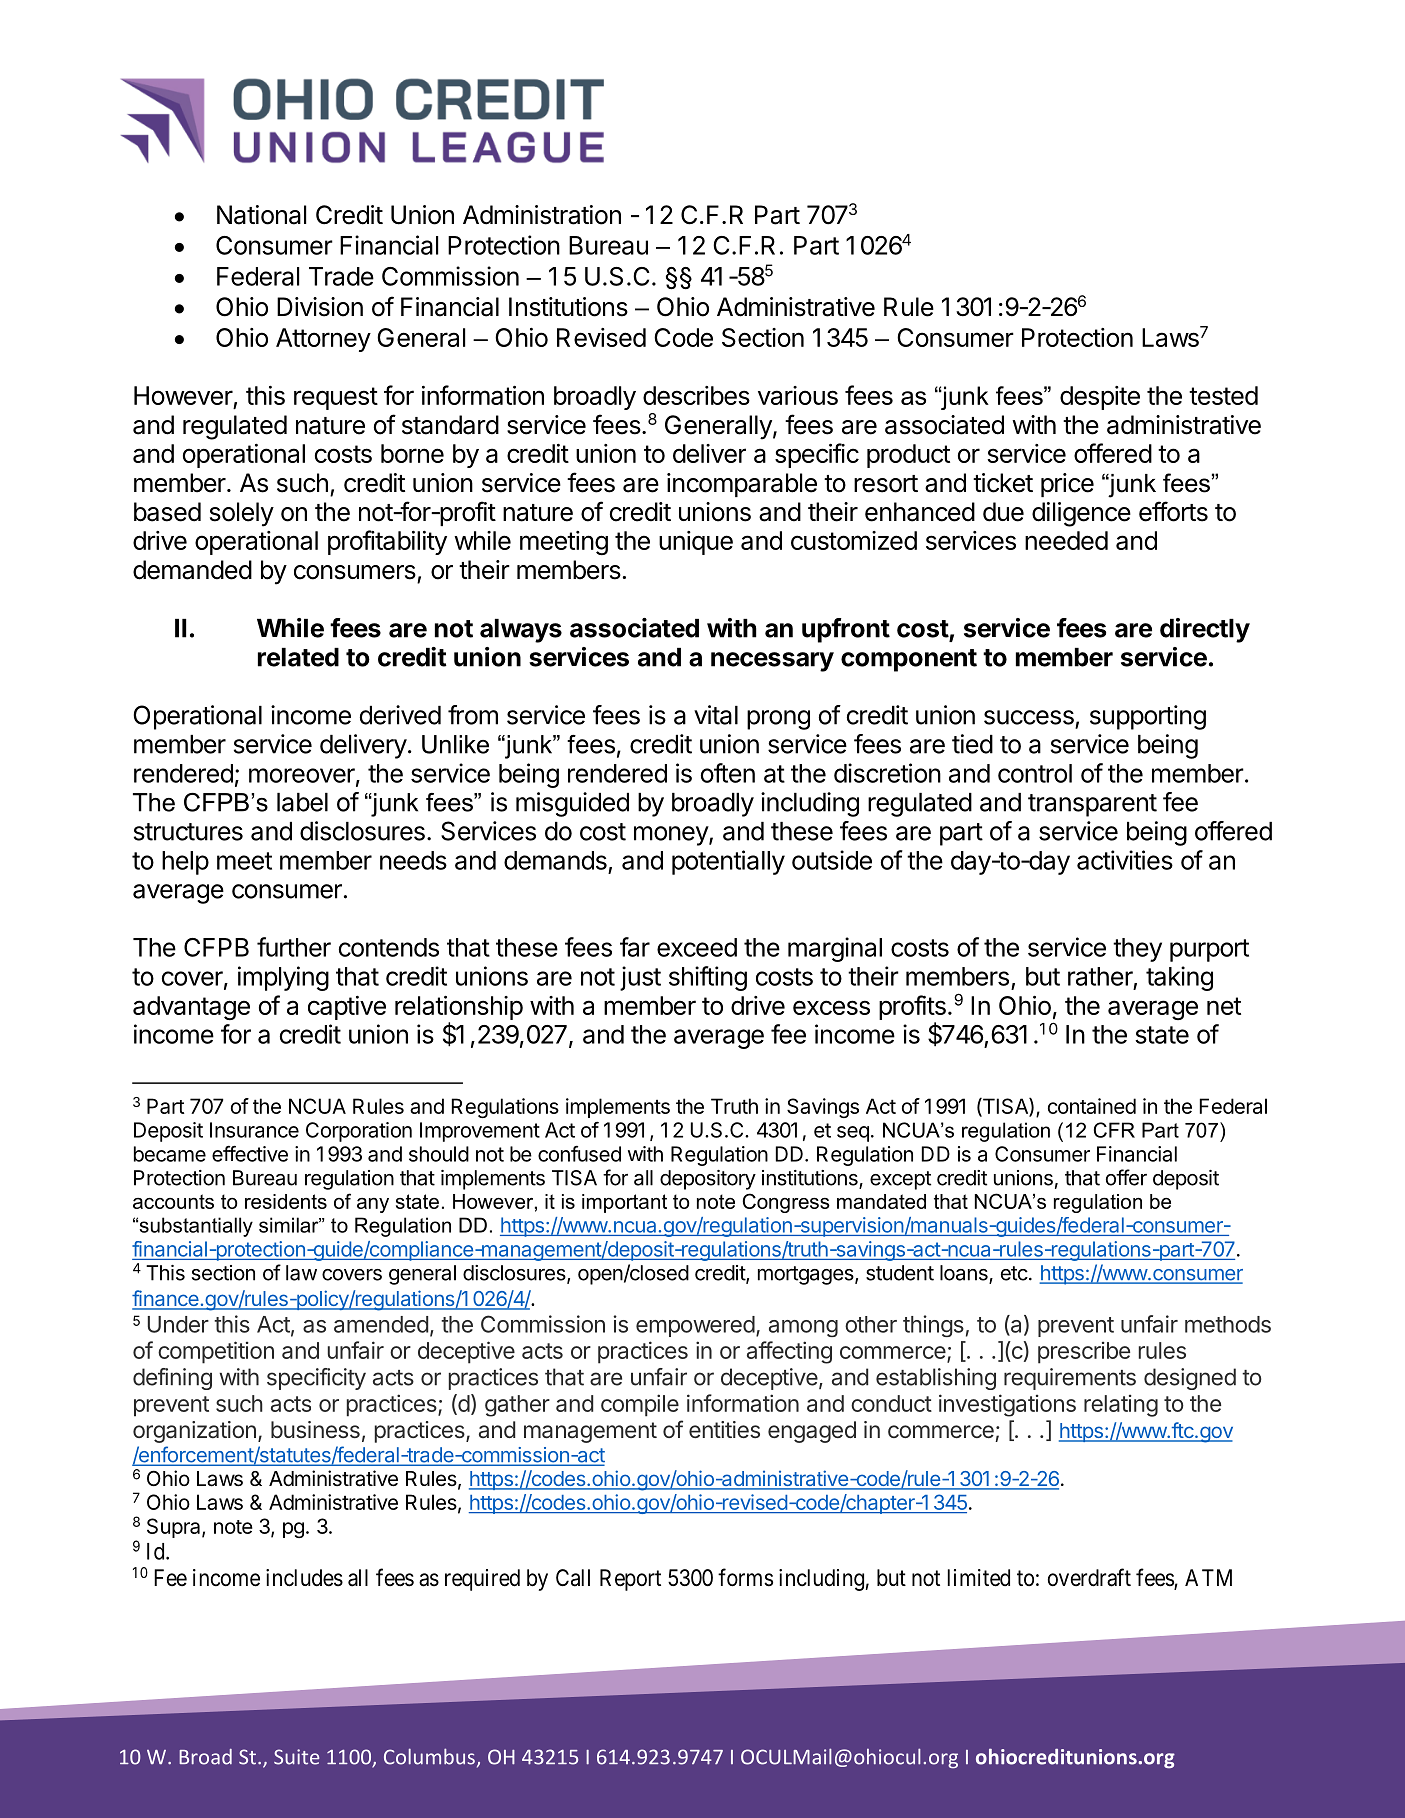 The height and width of the screenshot is (1818, 1405). I want to click on important, so click(624, 1203).
